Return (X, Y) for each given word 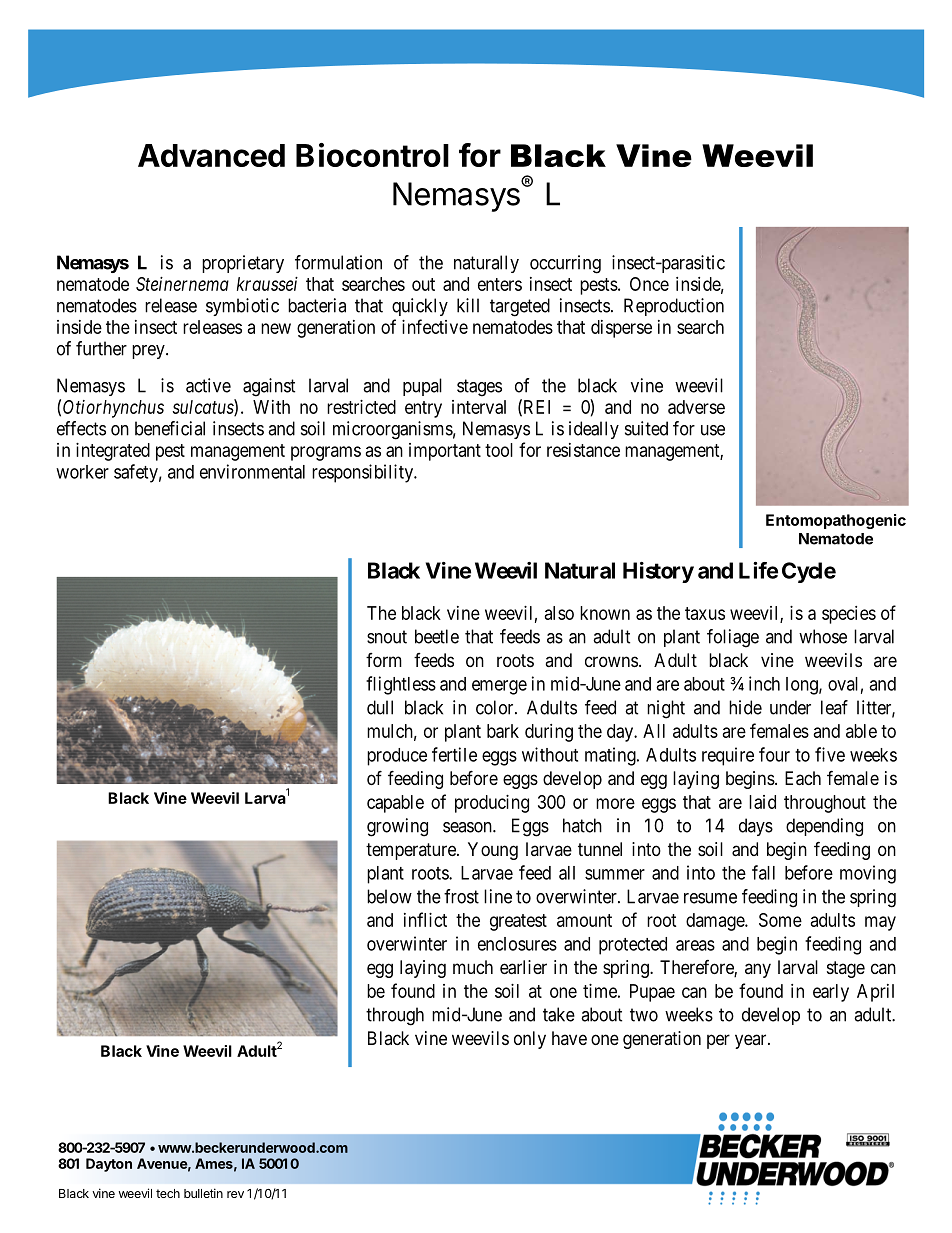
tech (168, 1193)
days (756, 827)
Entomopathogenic (836, 521)
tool (499, 450)
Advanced (211, 155)
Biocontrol (372, 155)
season (468, 827)
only (530, 1040)
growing (397, 827)
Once (649, 284)
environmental (252, 471)
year (752, 1041)
